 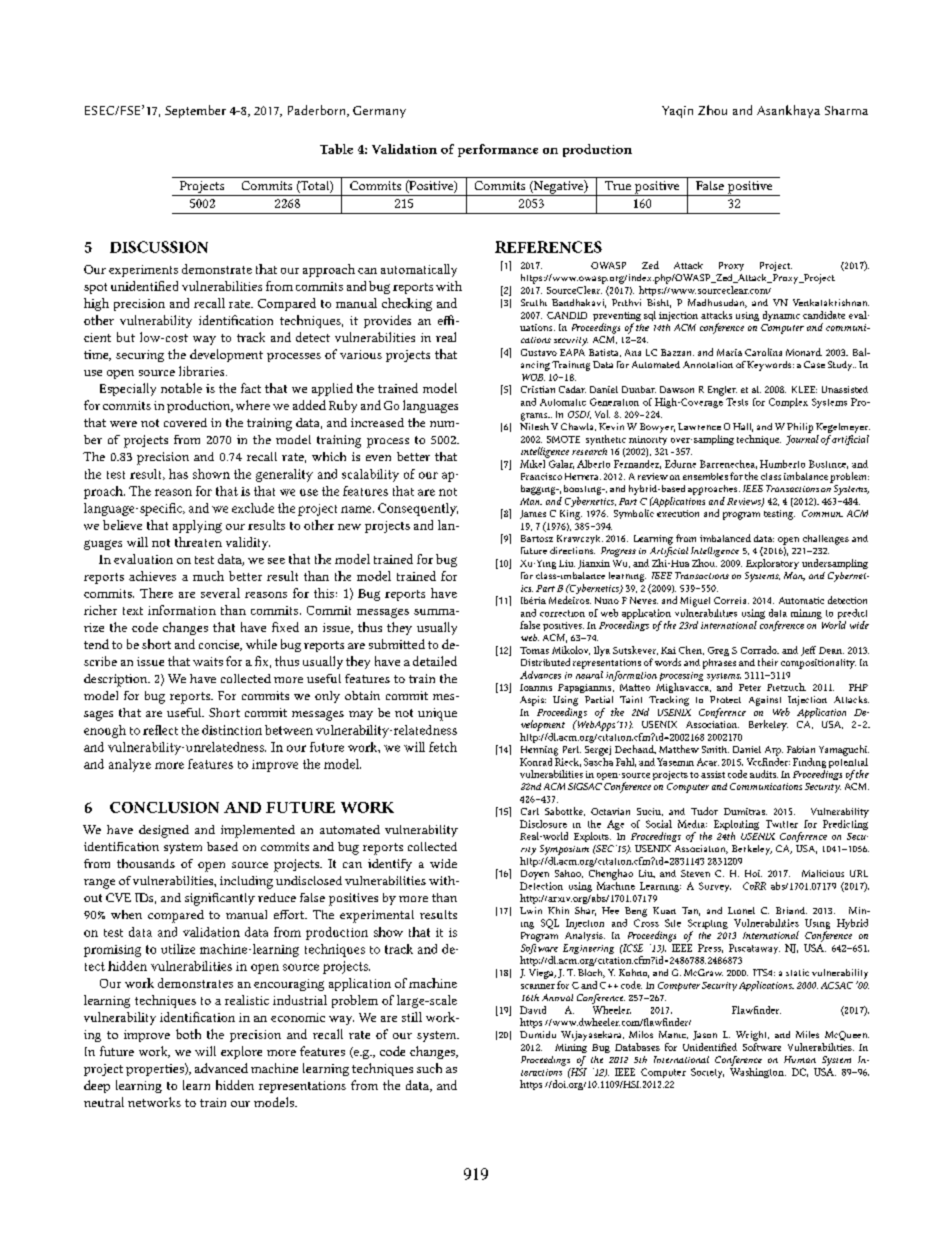 What do you see at coordinates (532, 464) in the screenshot?
I see `Mikel` at bounding box center [532, 464].
